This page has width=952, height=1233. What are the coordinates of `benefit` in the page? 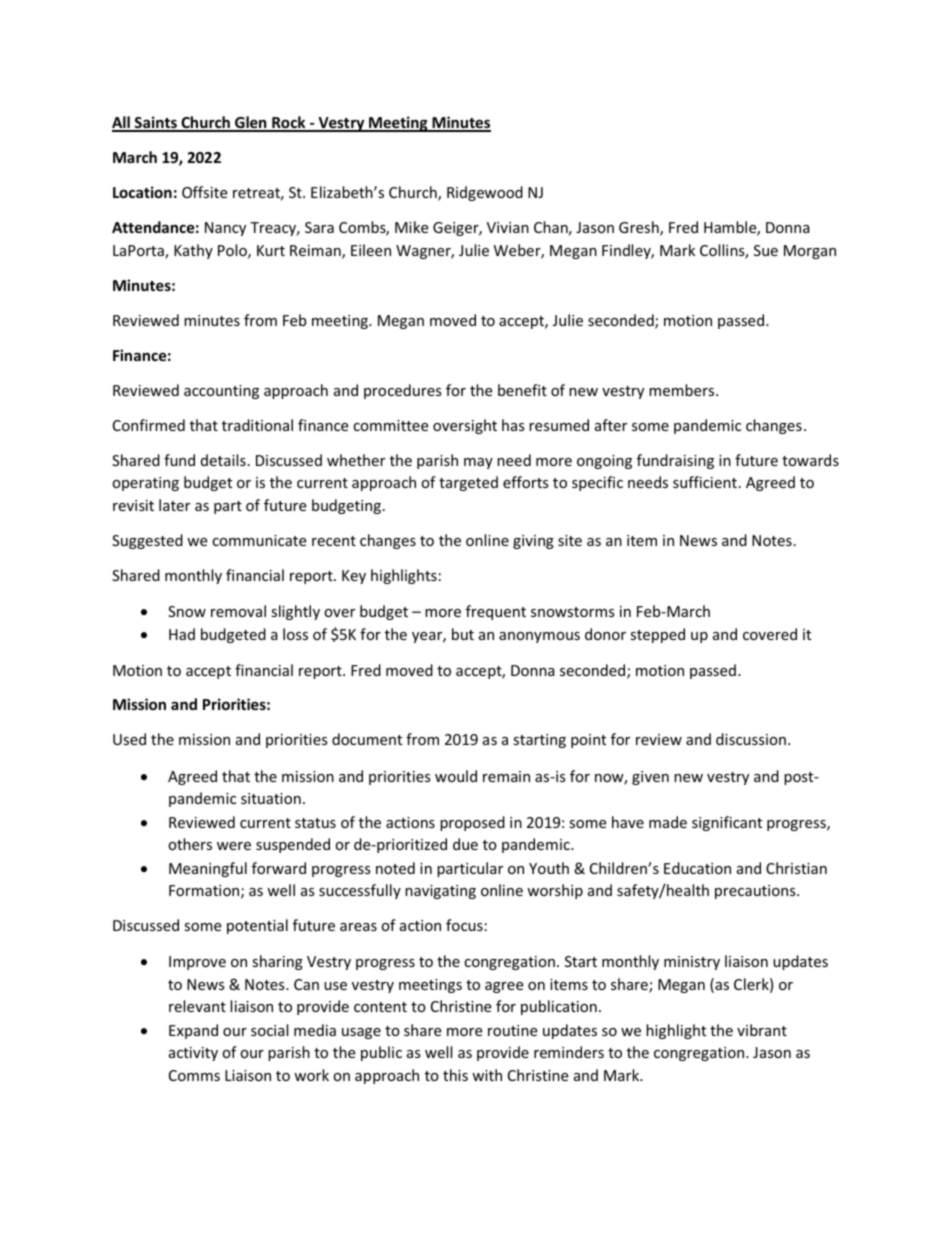 It's located at (522, 390).
